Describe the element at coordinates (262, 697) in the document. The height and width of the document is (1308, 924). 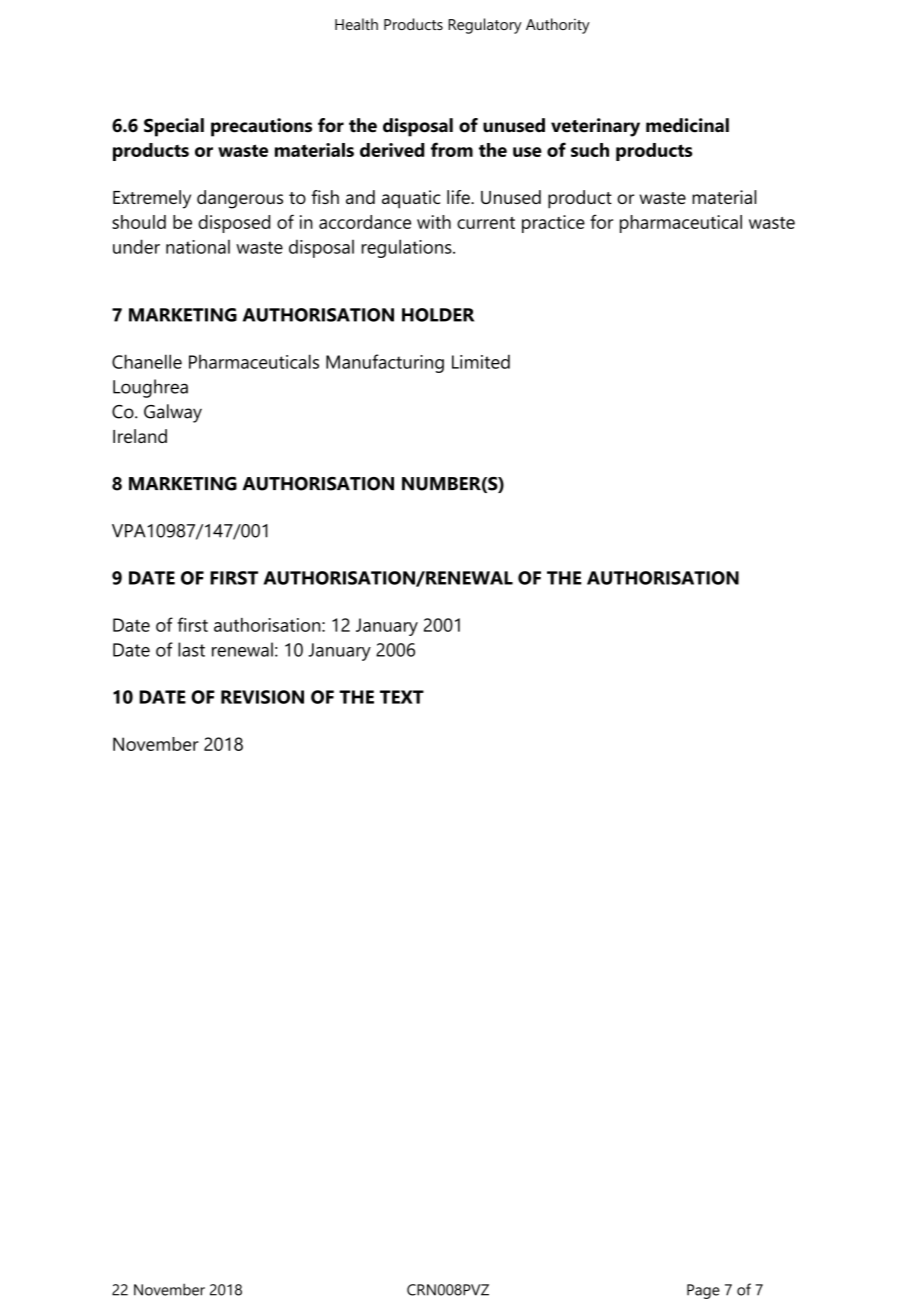
I see `REVISION` at that location.
